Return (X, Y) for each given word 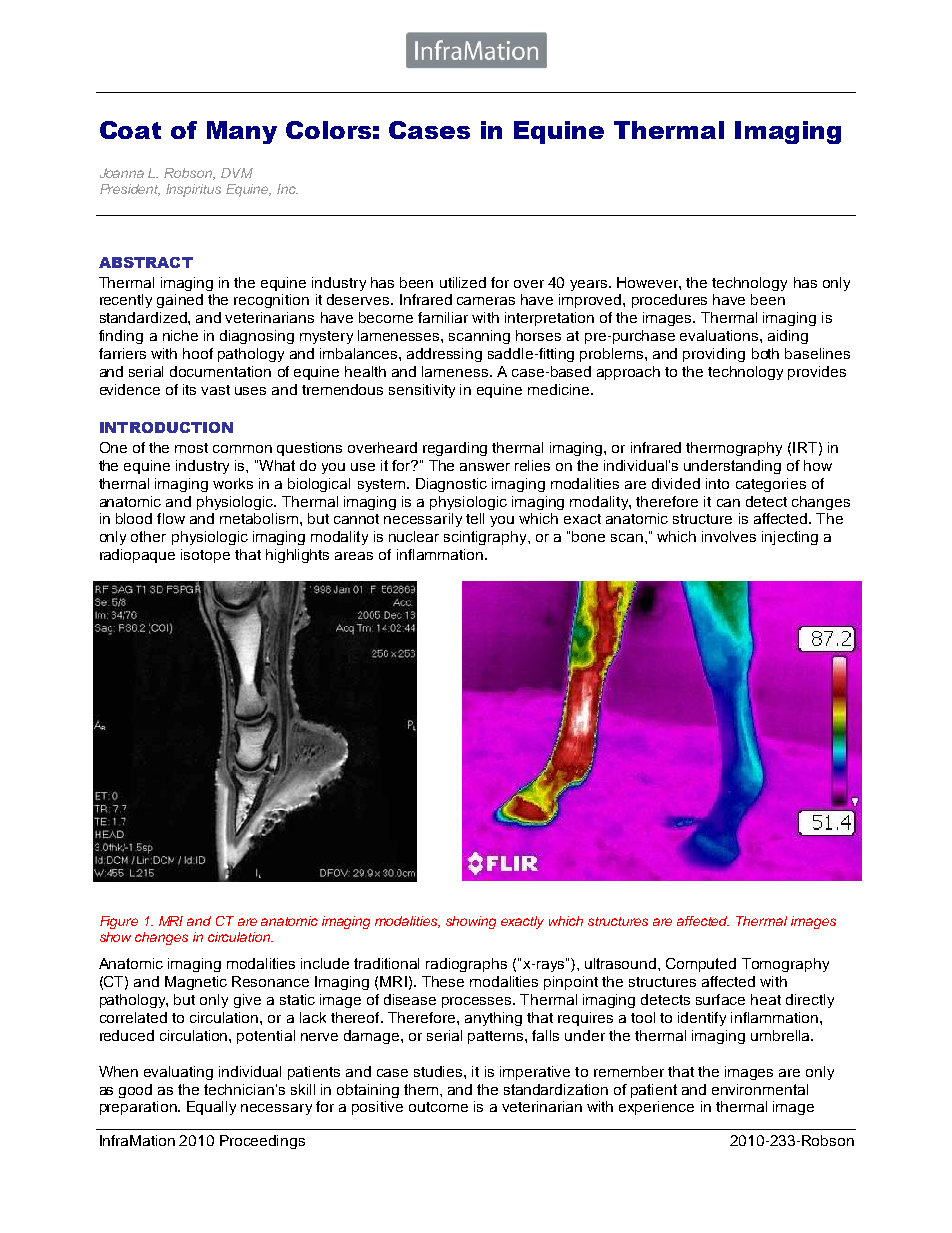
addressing (444, 355)
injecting (790, 538)
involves (729, 536)
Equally (211, 1108)
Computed (701, 965)
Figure (119, 922)
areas (354, 556)
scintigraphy (486, 538)
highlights (297, 556)
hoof (198, 353)
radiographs (466, 965)
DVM (237, 173)
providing (714, 355)
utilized (463, 282)
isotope (205, 556)
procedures (669, 301)
